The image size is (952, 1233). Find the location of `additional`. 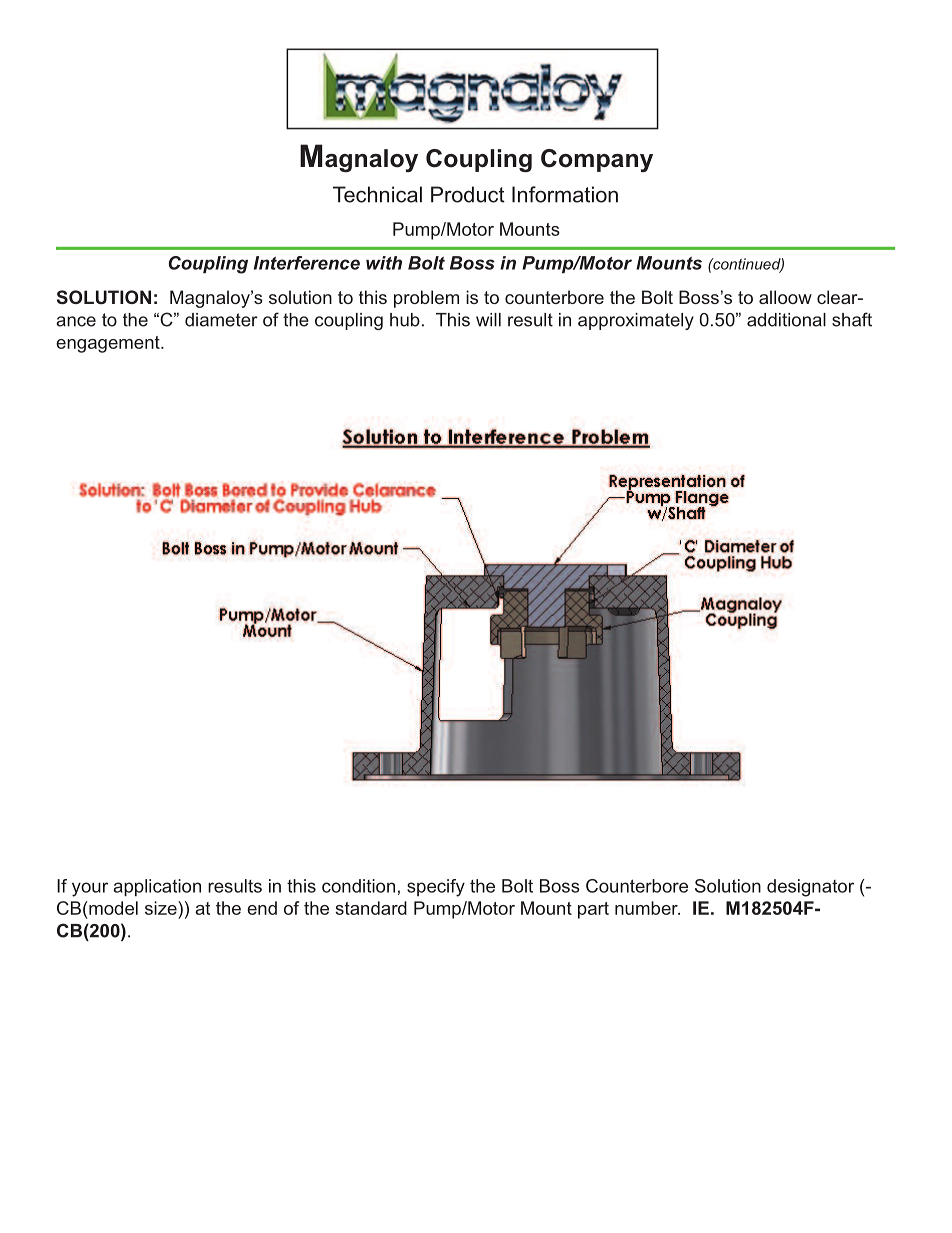

additional is located at coordinates (786, 320).
